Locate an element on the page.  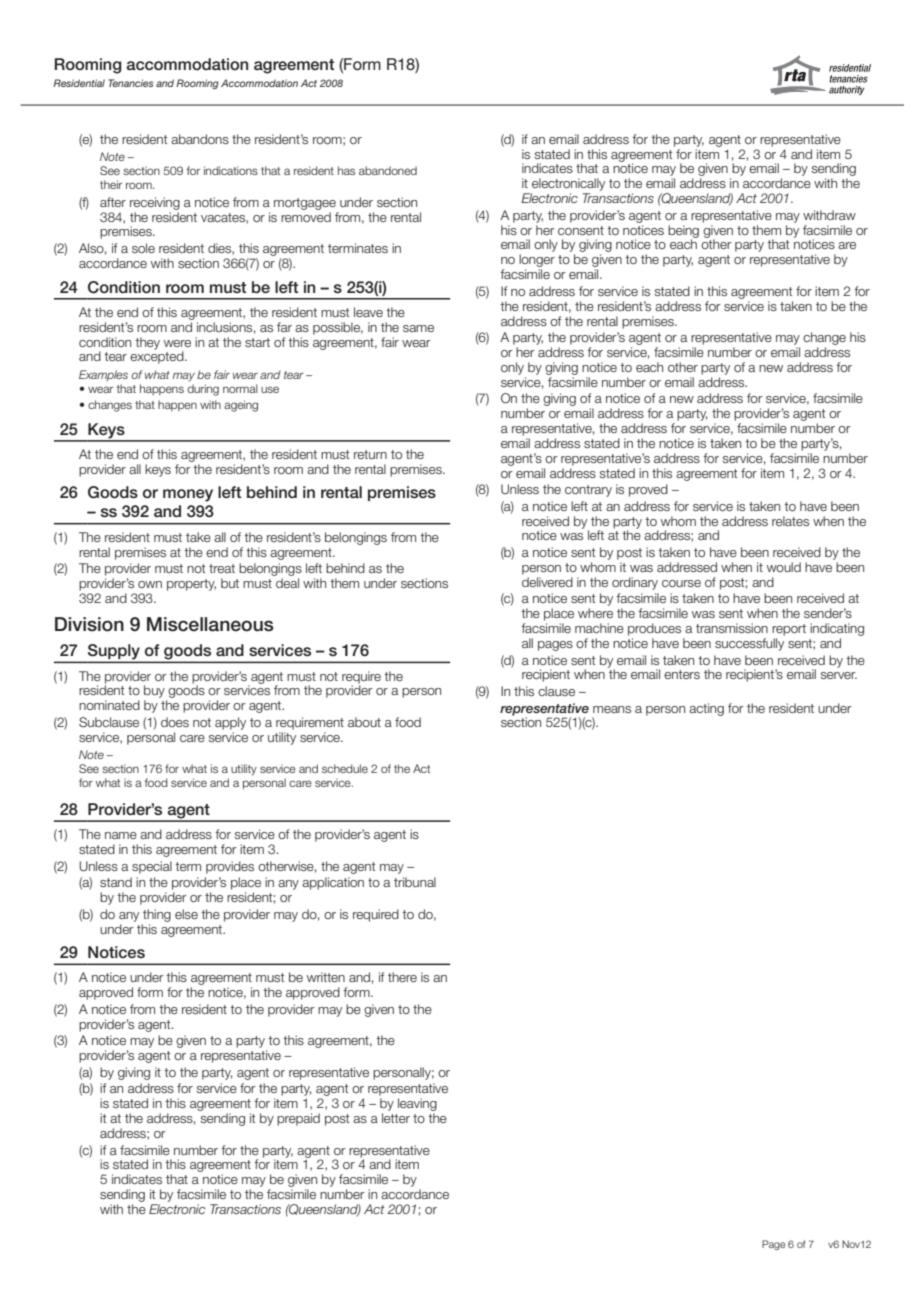
being is located at coordinates (683, 232).
